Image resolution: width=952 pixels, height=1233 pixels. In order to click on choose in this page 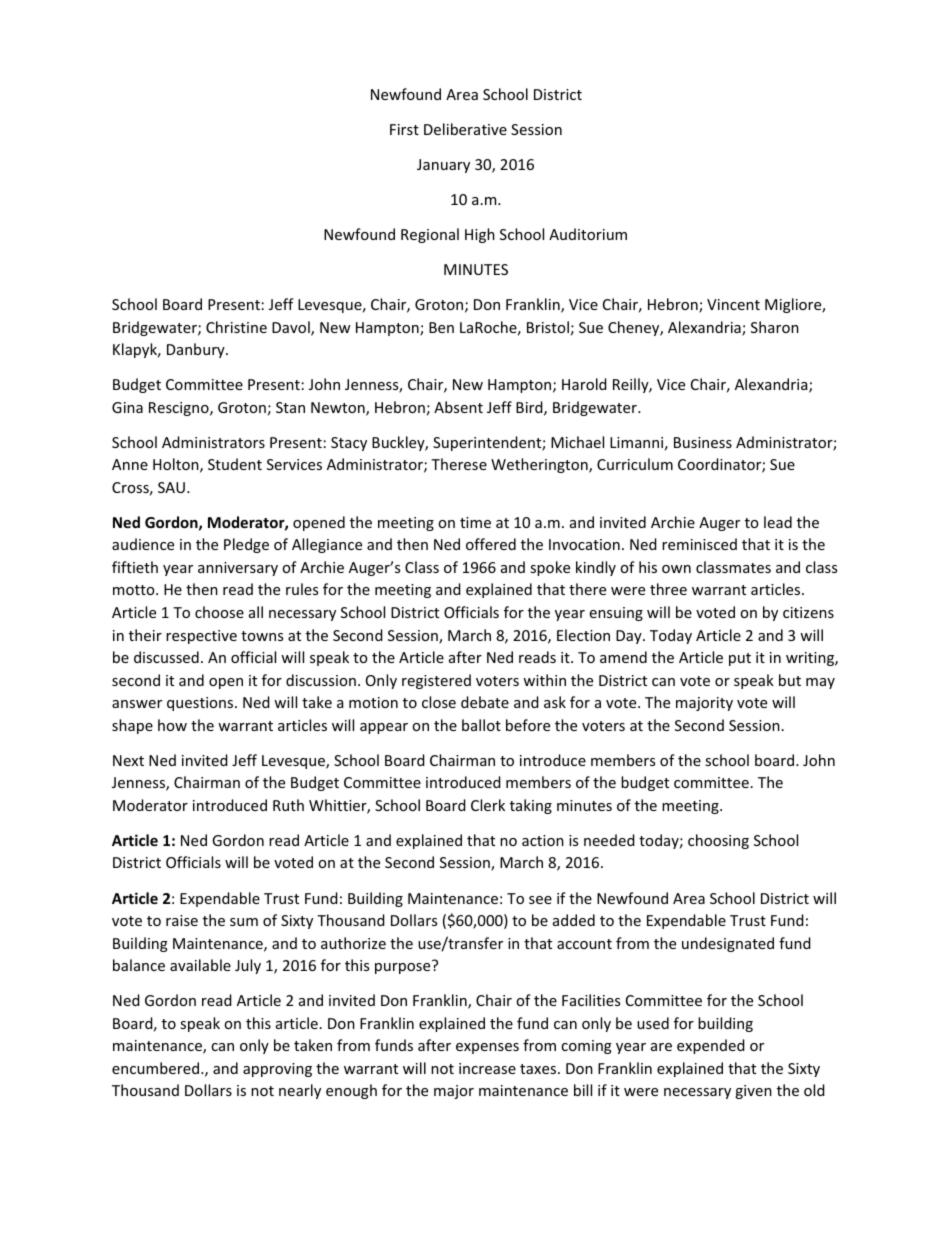, I will do `click(219, 612)`.
